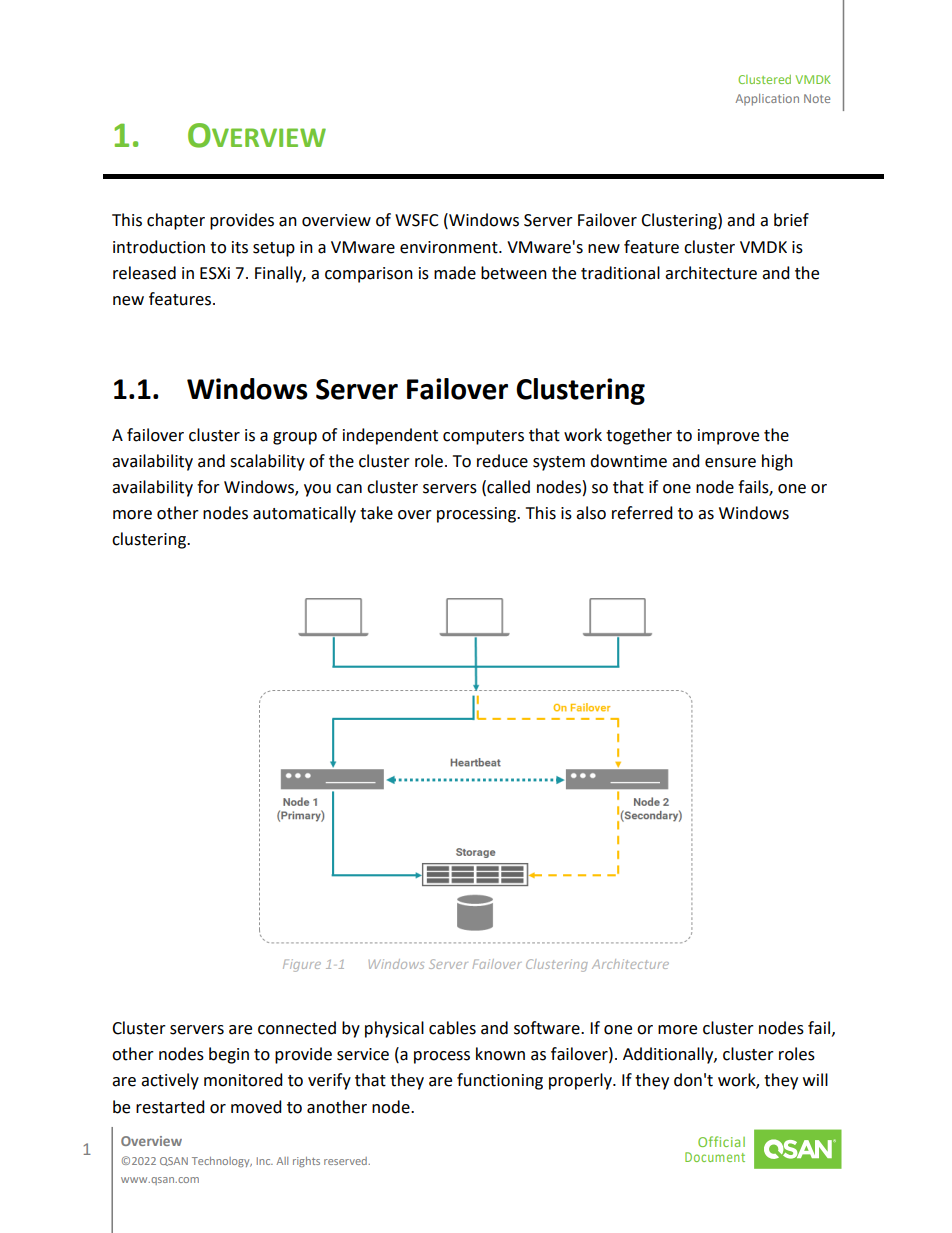  What do you see at coordinates (483, 437) in the screenshot?
I see `computers` at bounding box center [483, 437].
